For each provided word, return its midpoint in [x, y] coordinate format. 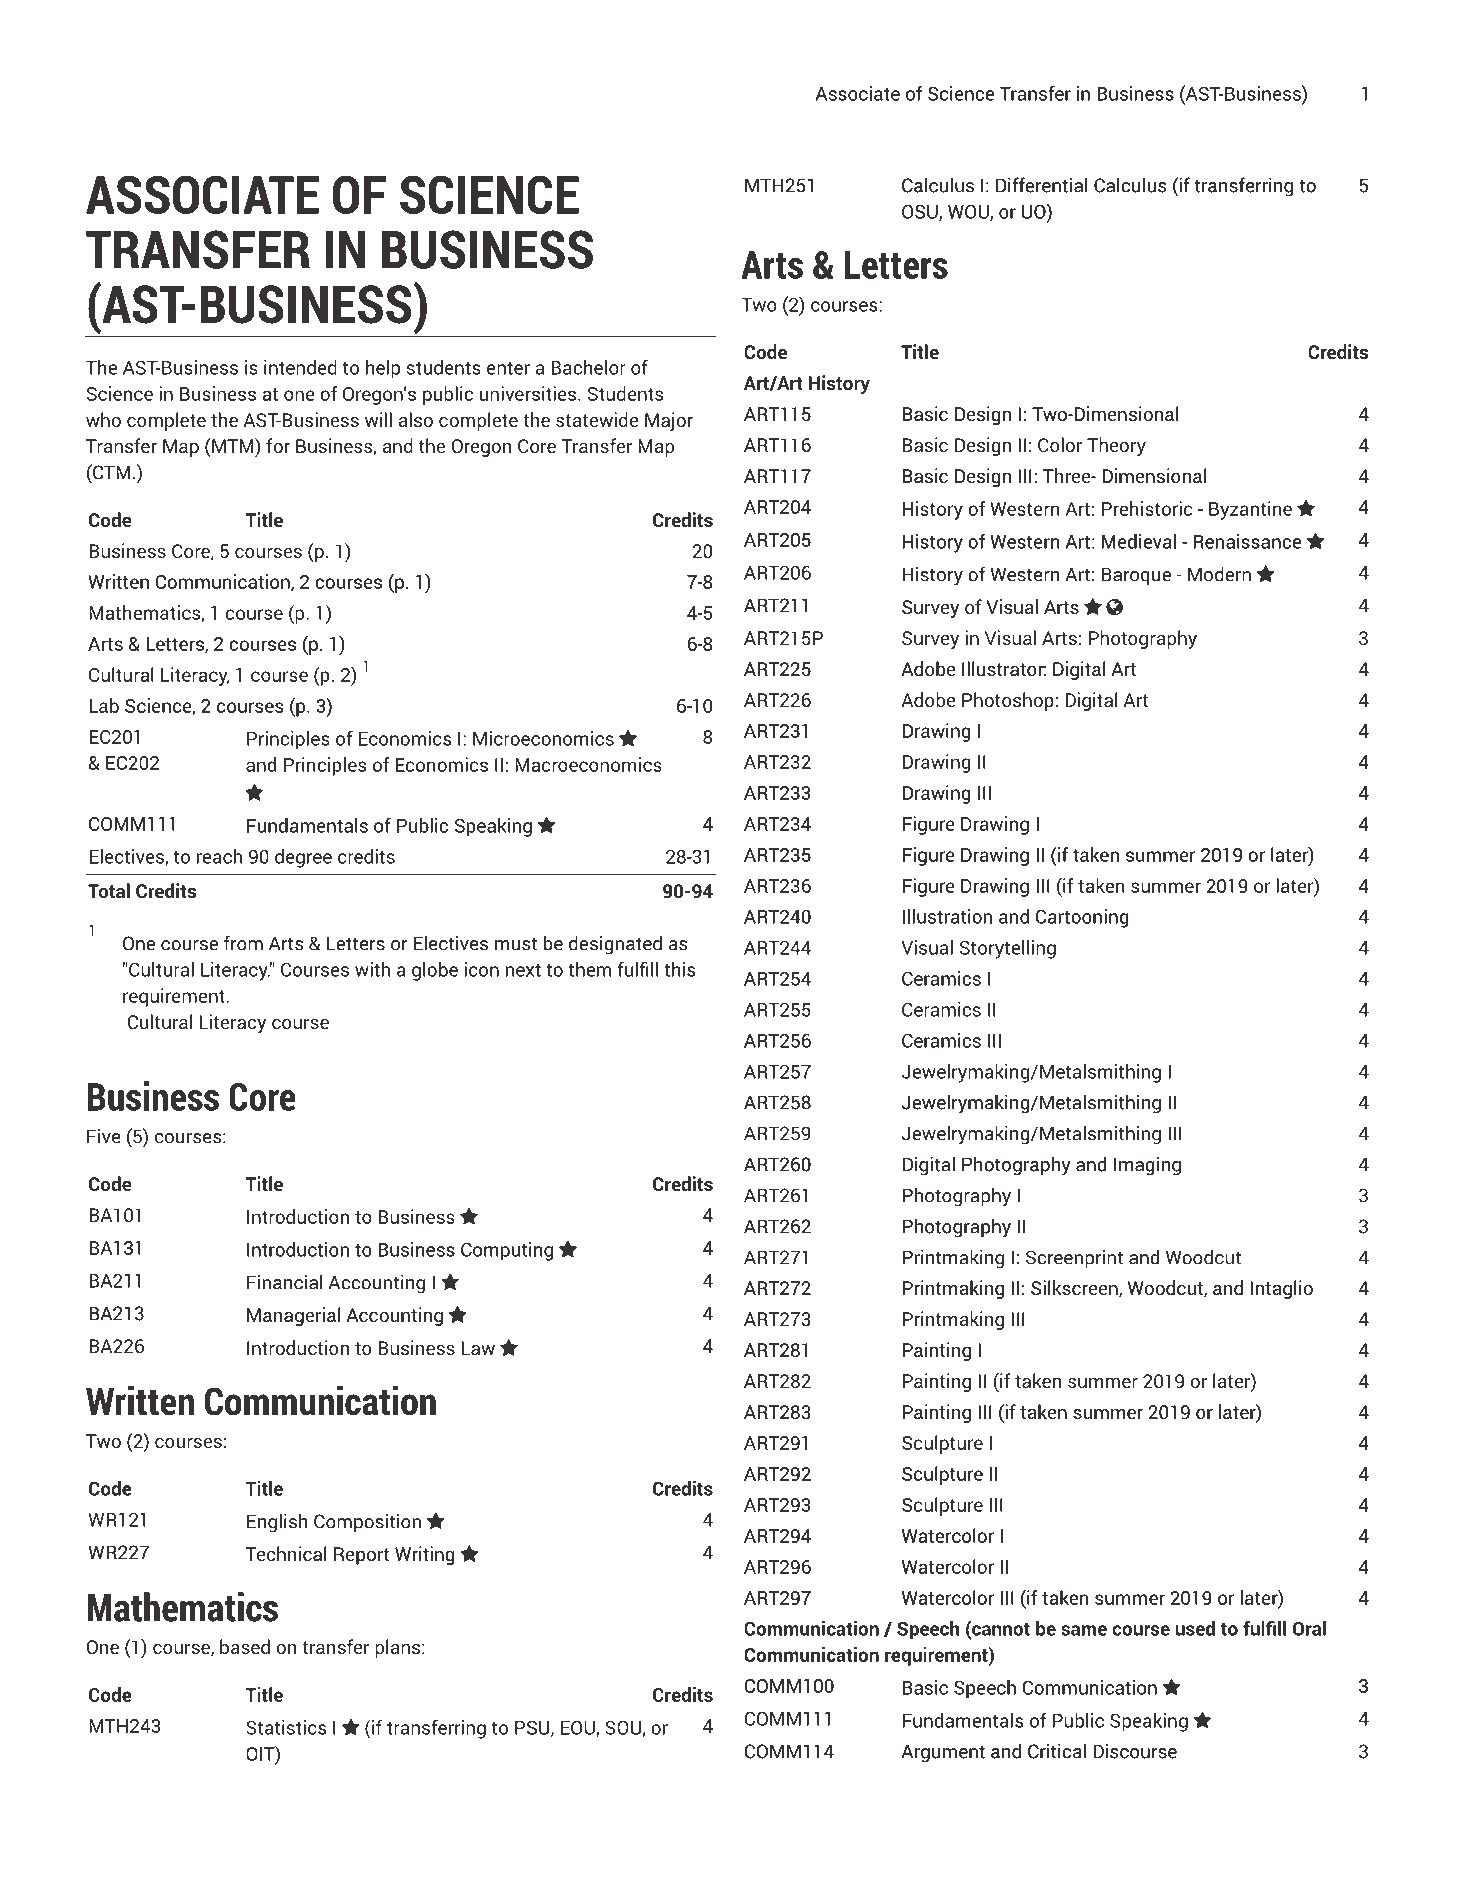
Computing [507, 1251]
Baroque [1136, 576]
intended [300, 367]
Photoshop [1008, 701]
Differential [1042, 185]
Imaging [1147, 1166]
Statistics [286, 1727]
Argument [943, 1753]
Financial [284, 1282]
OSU [921, 213]
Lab [104, 705]
